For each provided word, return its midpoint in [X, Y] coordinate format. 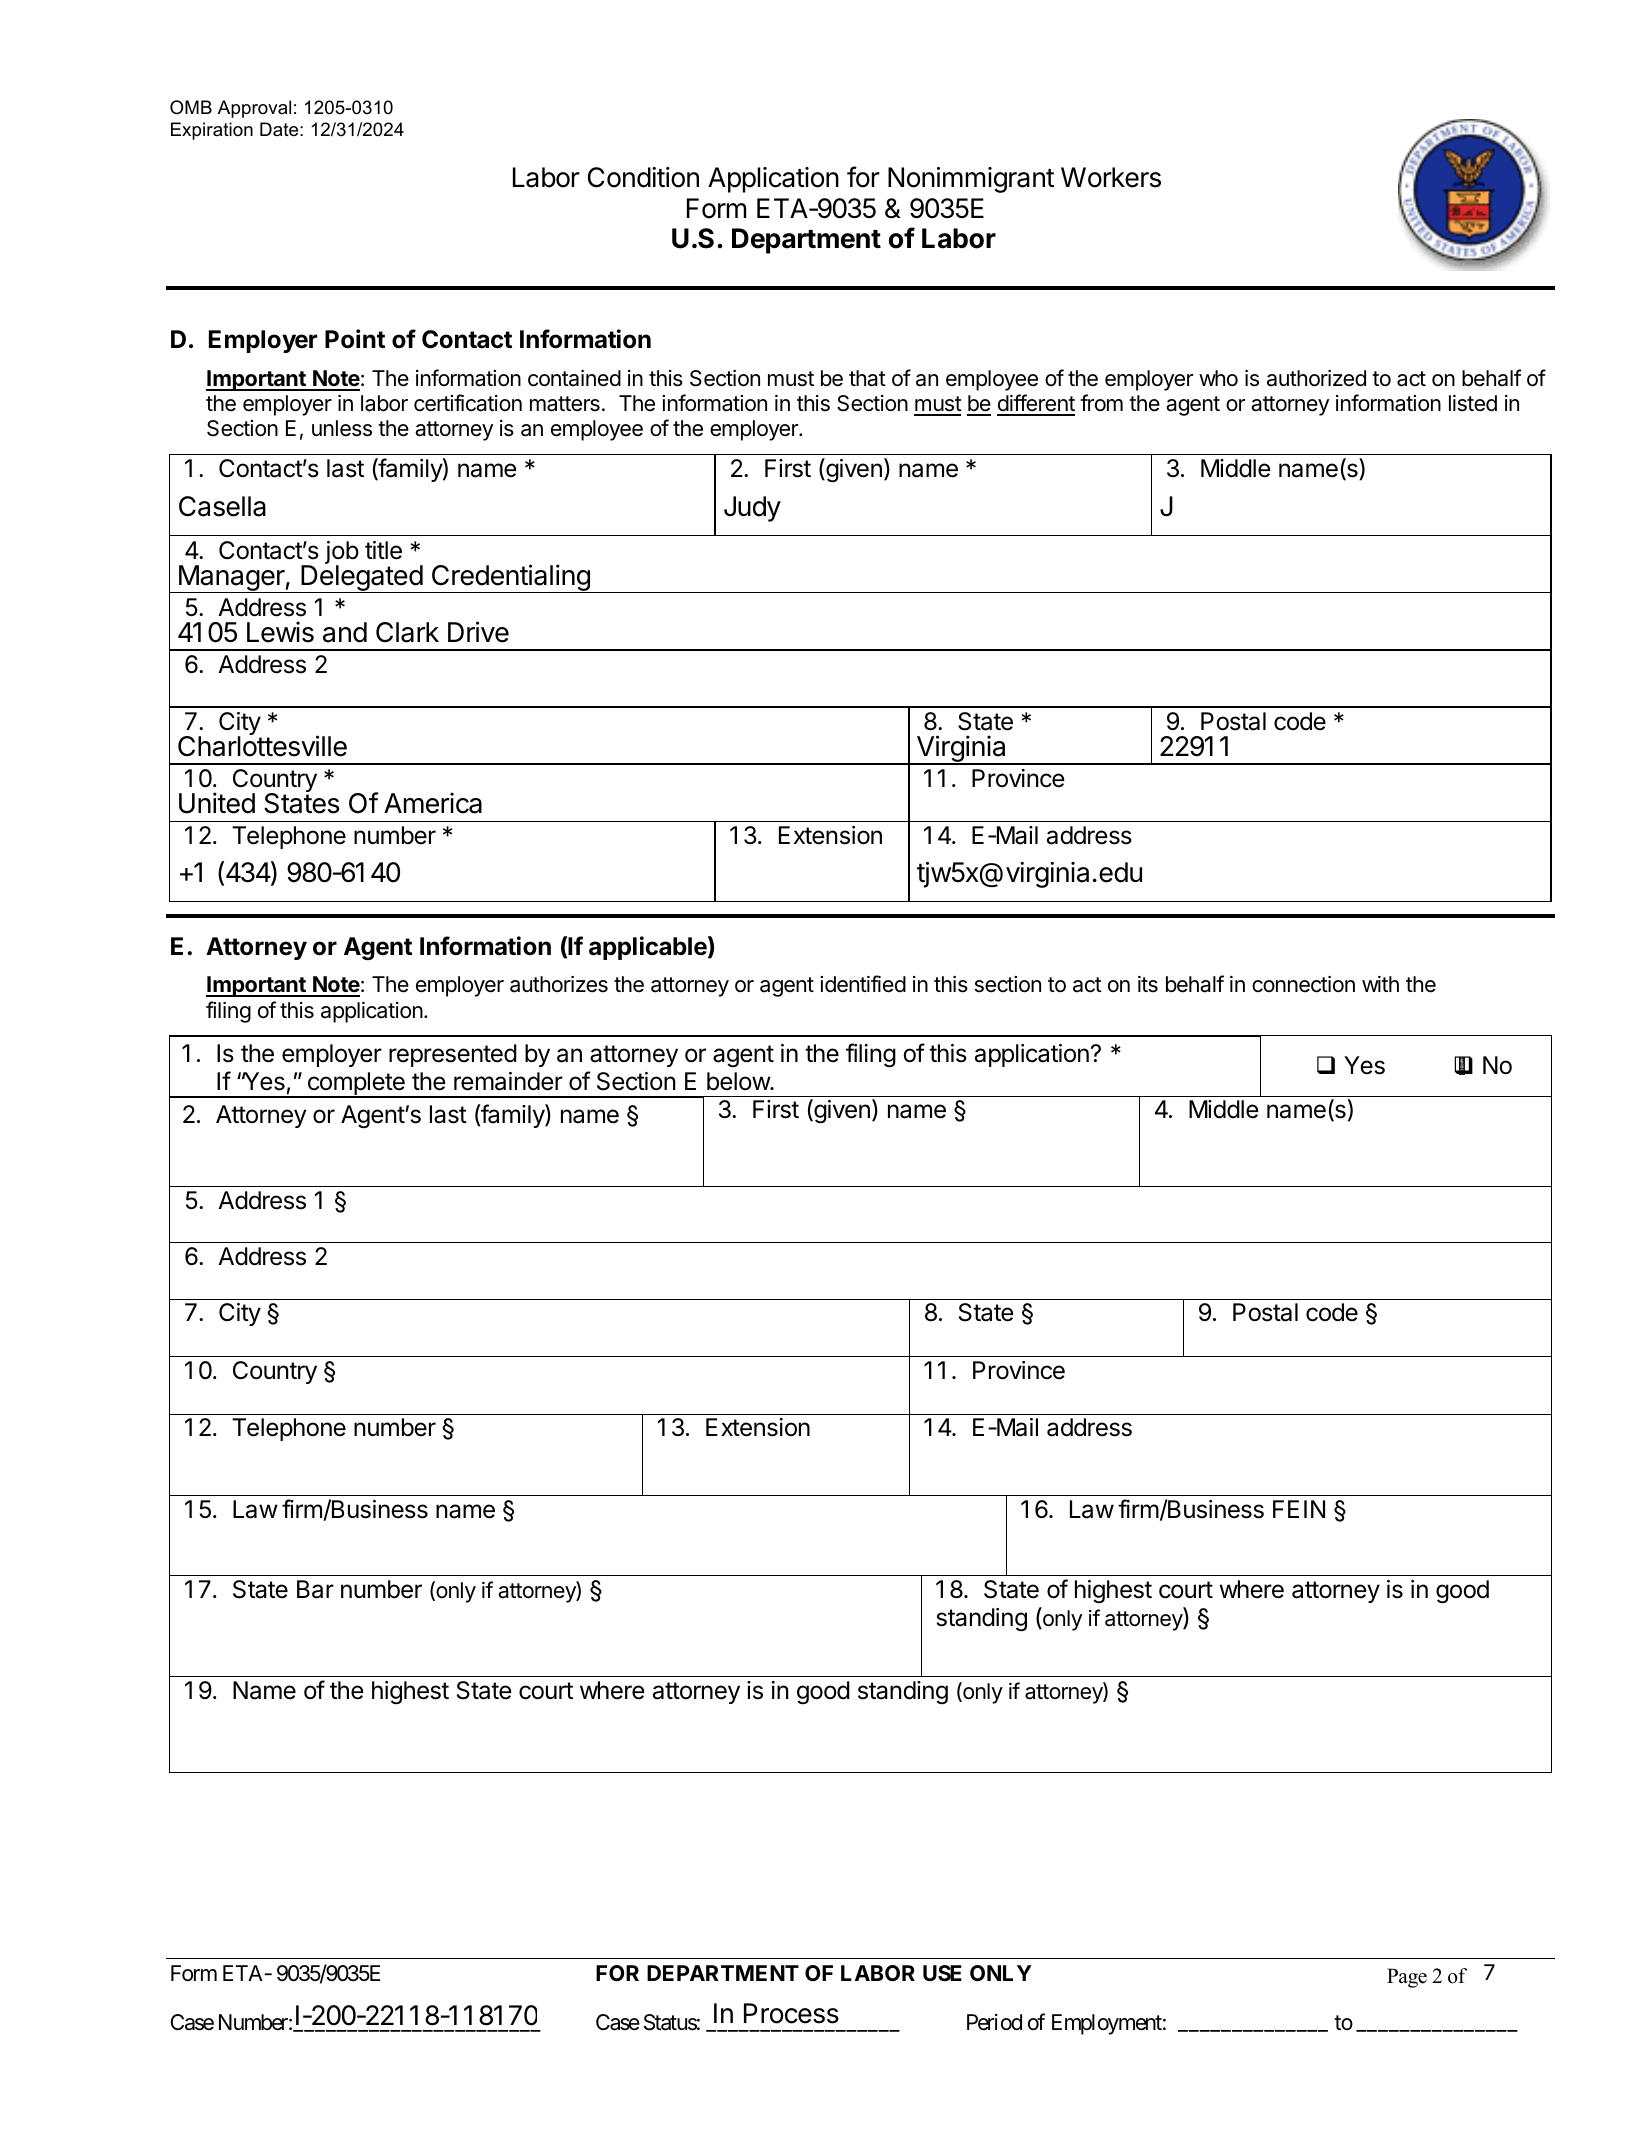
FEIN [1299, 1509]
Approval [254, 109]
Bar [315, 1589]
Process [791, 2013]
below [739, 1081]
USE [942, 1973]
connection [1303, 984]
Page [1407, 1978]
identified [863, 984]
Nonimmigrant [971, 180]
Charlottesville [262, 745]
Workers [1111, 177]
